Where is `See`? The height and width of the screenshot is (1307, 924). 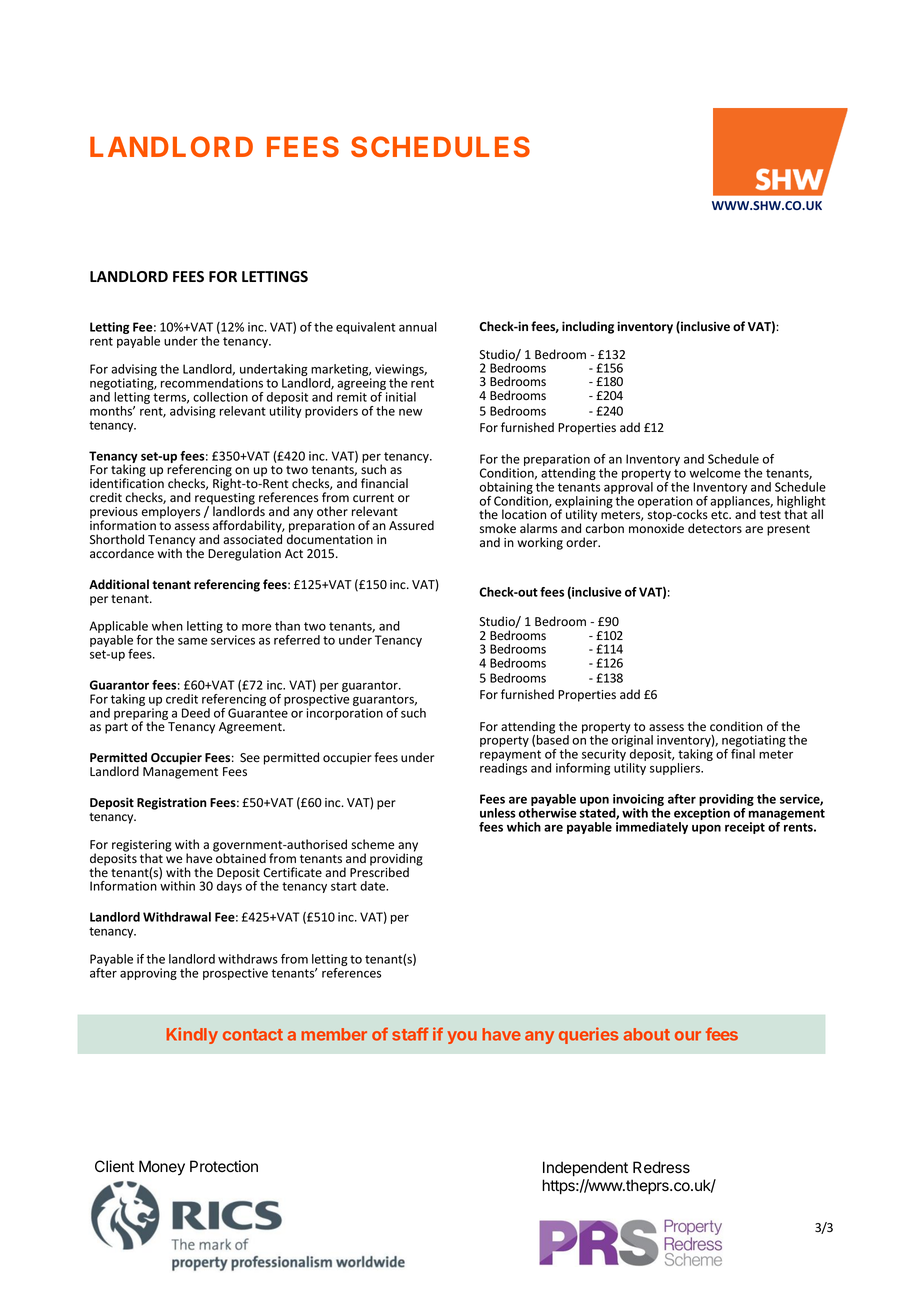
See is located at coordinates (250, 757).
